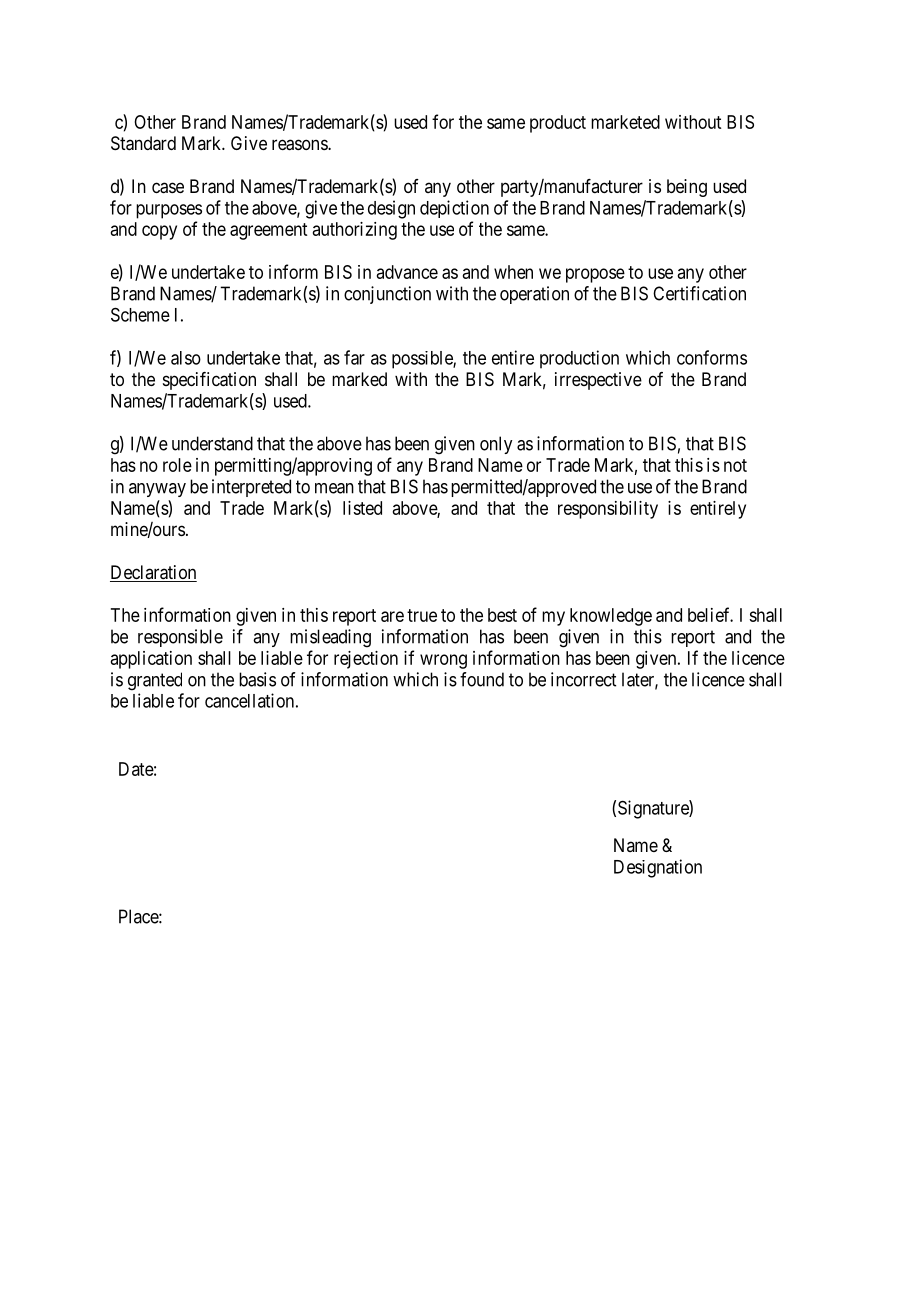 The width and height of the image is (924, 1308). I want to click on wrong, so click(443, 661).
